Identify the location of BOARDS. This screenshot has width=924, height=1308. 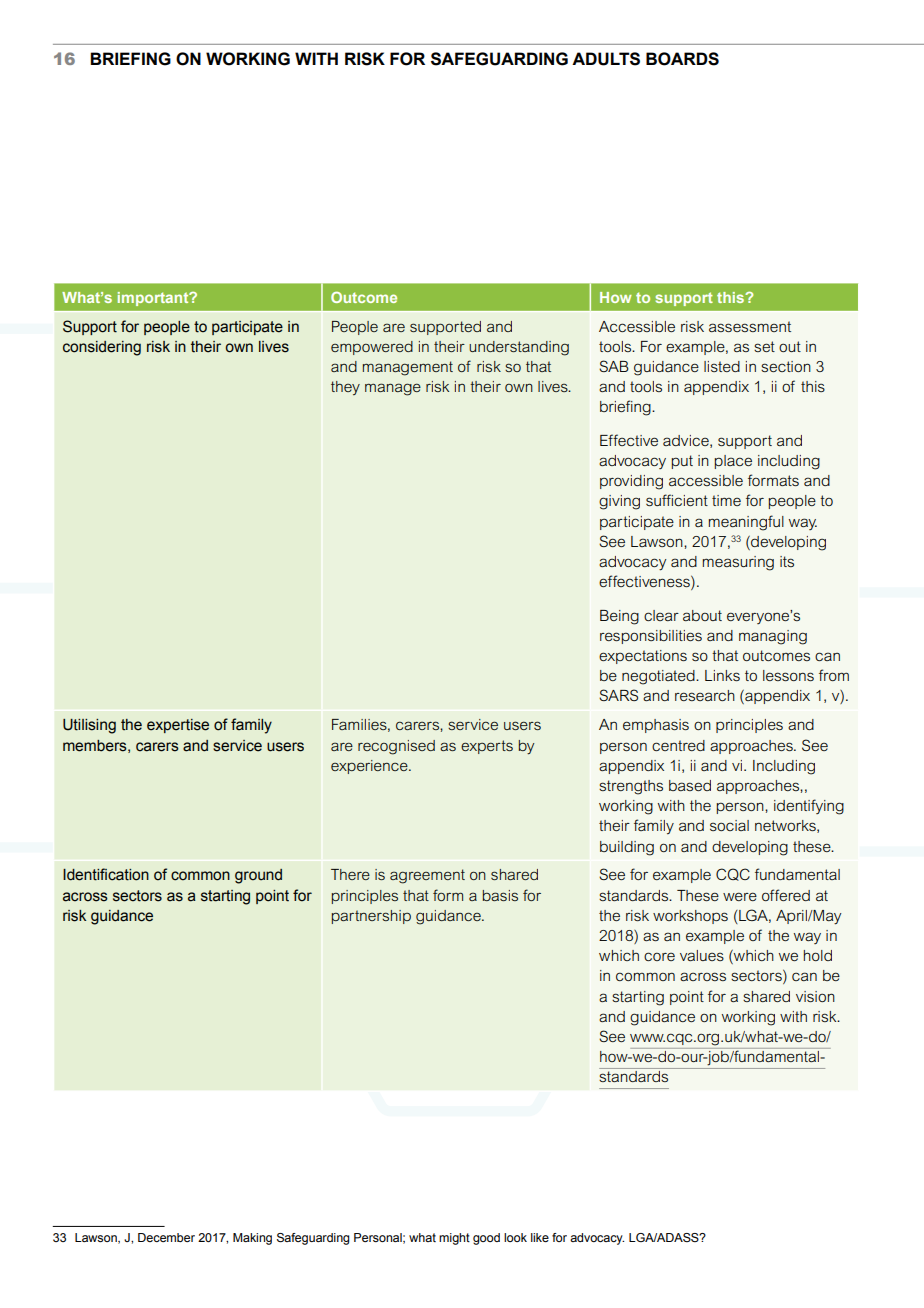
(682, 59).
